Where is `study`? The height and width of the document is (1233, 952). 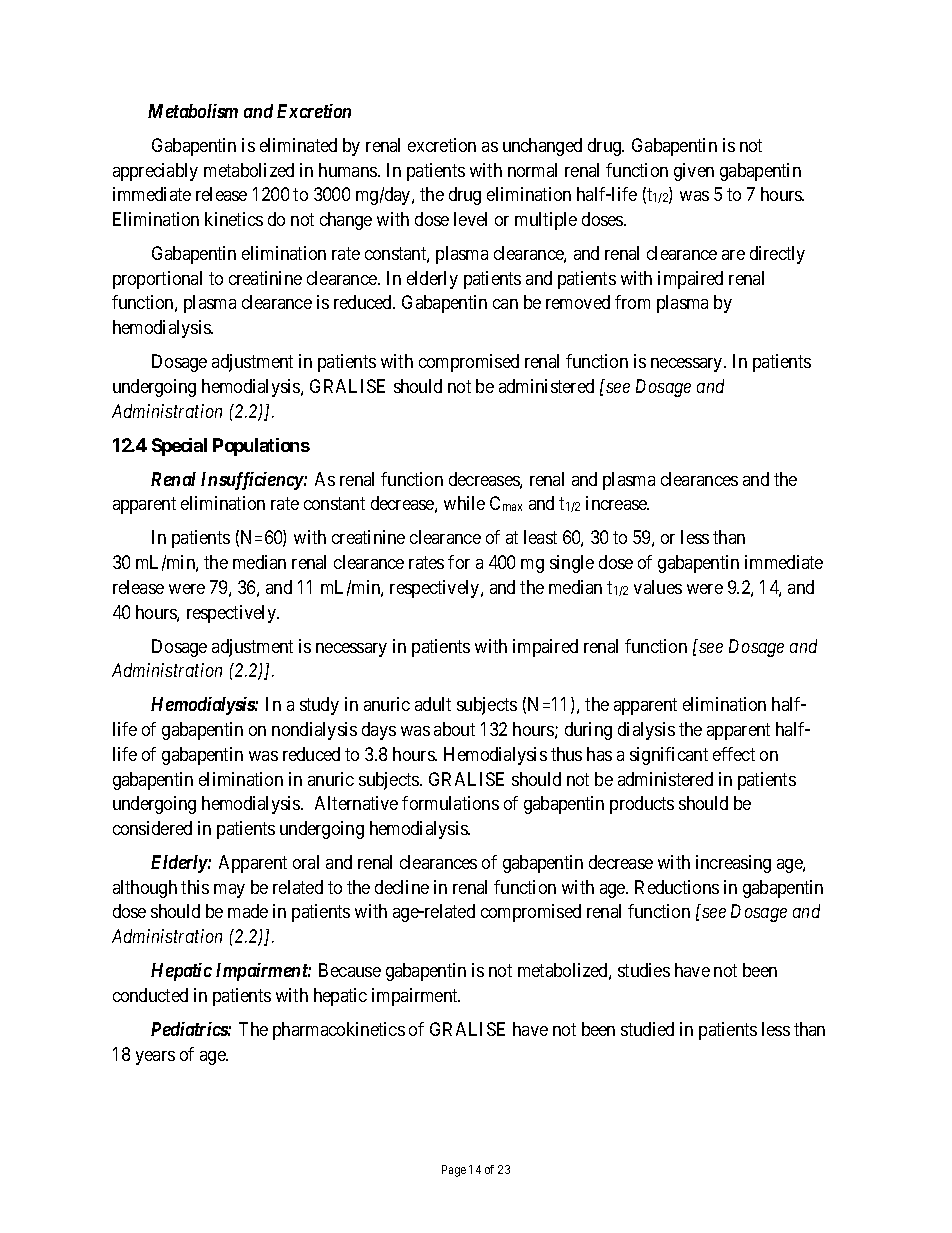
study is located at coordinates (319, 706).
